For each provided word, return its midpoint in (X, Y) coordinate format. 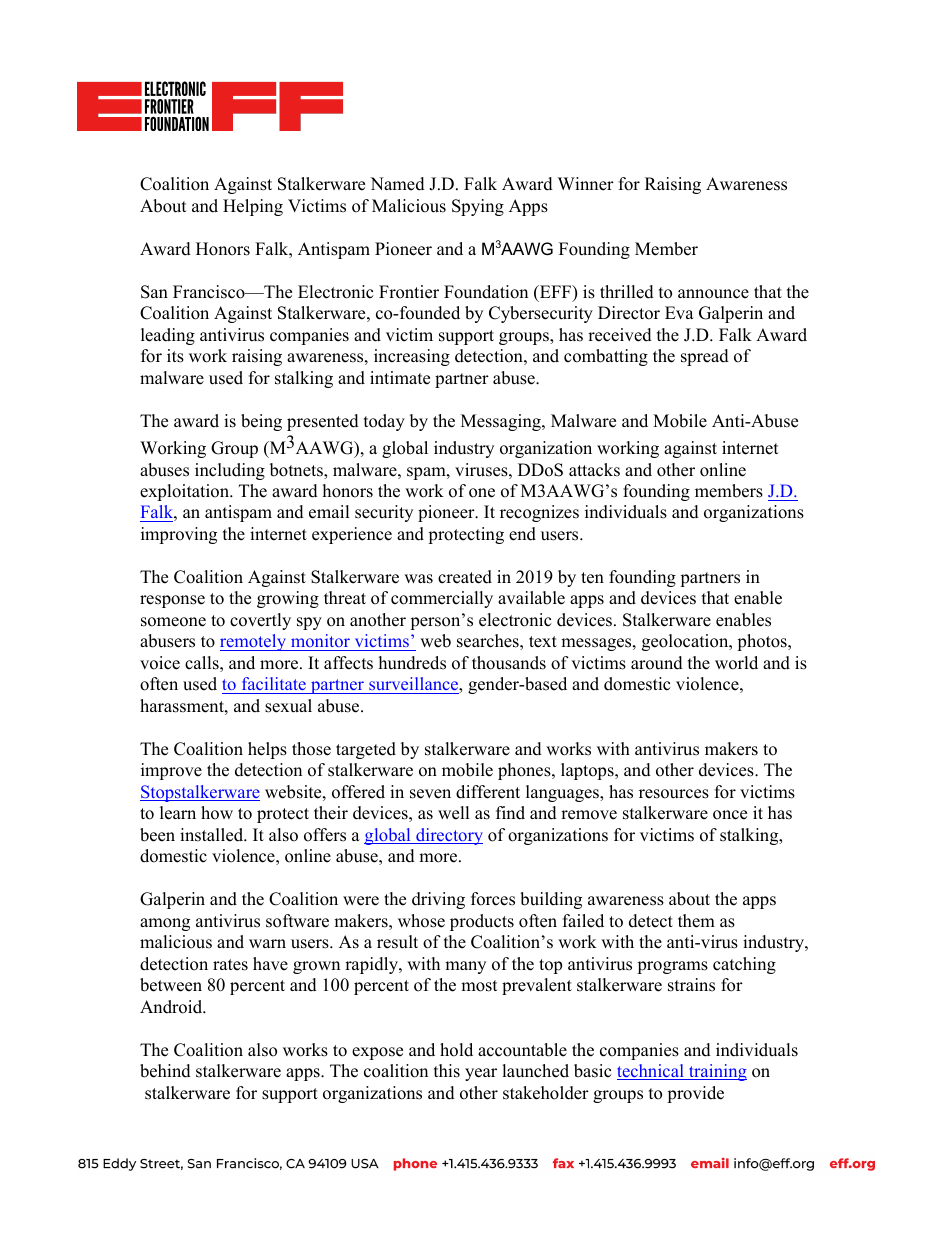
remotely (254, 642)
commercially (442, 599)
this (447, 1071)
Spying (478, 207)
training (717, 1072)
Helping (253, 207)
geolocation (686, 642)
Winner (586, 184)
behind (165, 1071)
